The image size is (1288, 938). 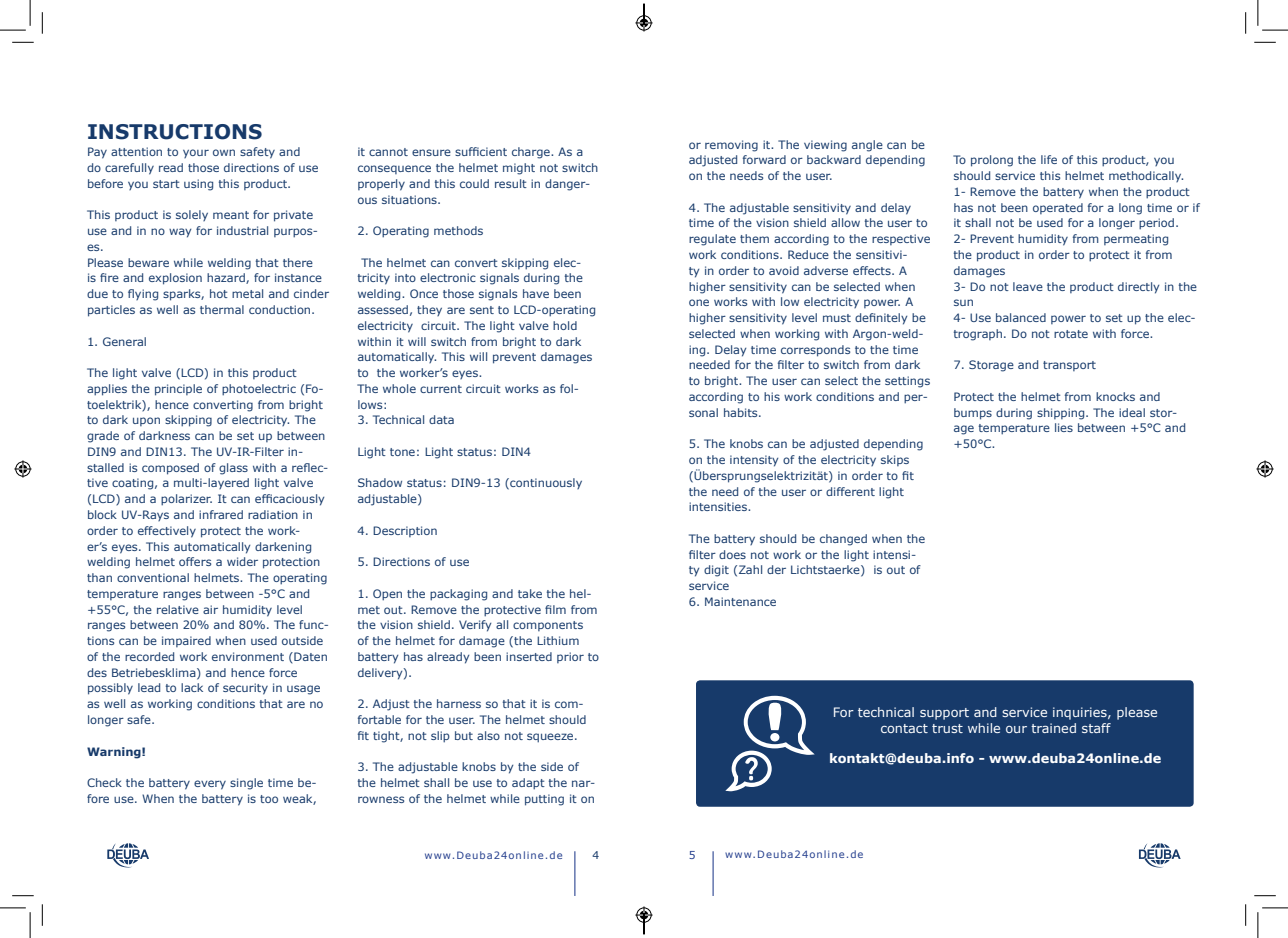 What do you see at coordinates (1021, 317) in the page?
I see `balanced` at bounding box center [1021, 317].
